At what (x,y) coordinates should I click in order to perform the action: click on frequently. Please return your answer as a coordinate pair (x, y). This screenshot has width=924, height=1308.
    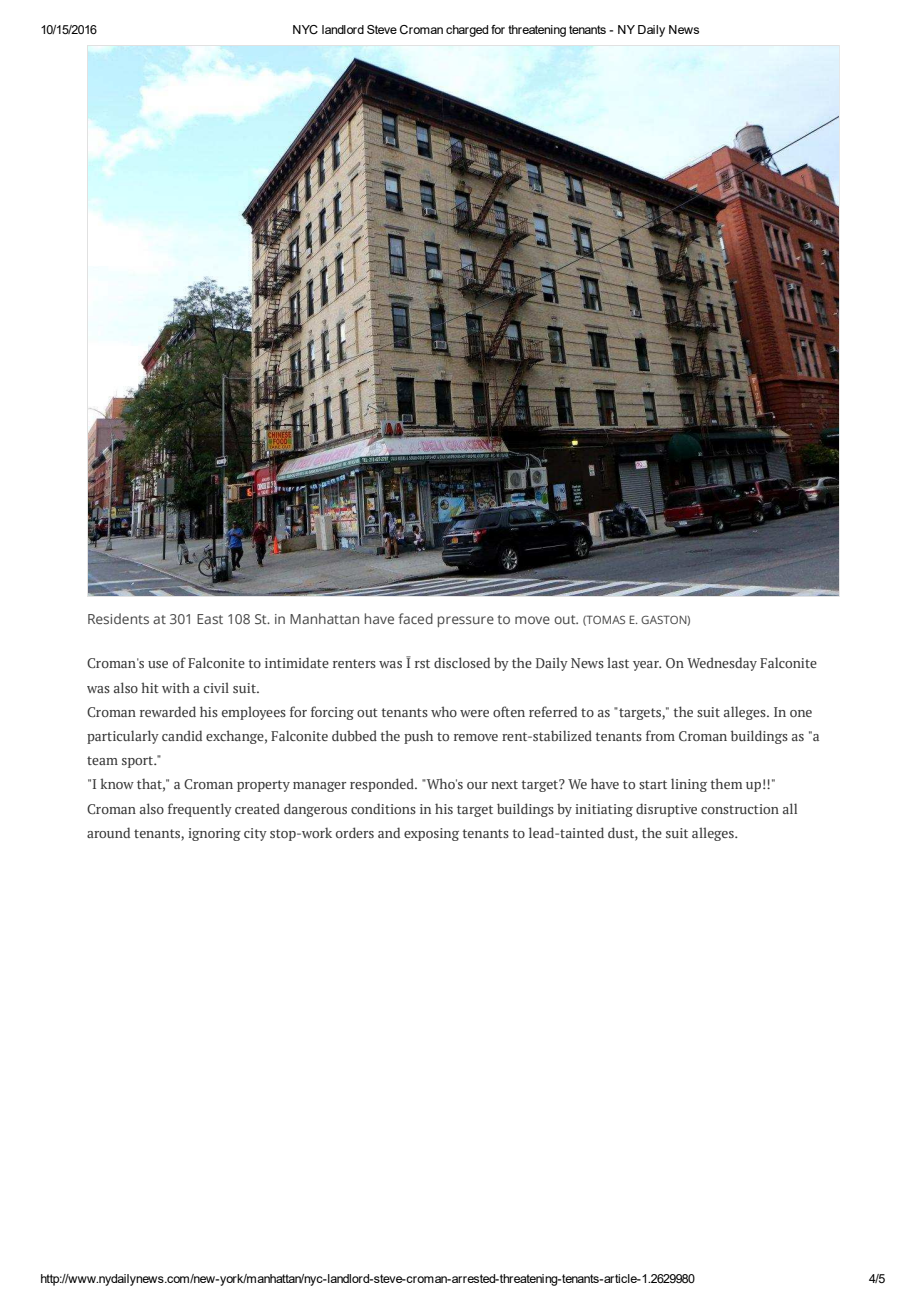
    Looking at the image, I should click on (200, 810).
